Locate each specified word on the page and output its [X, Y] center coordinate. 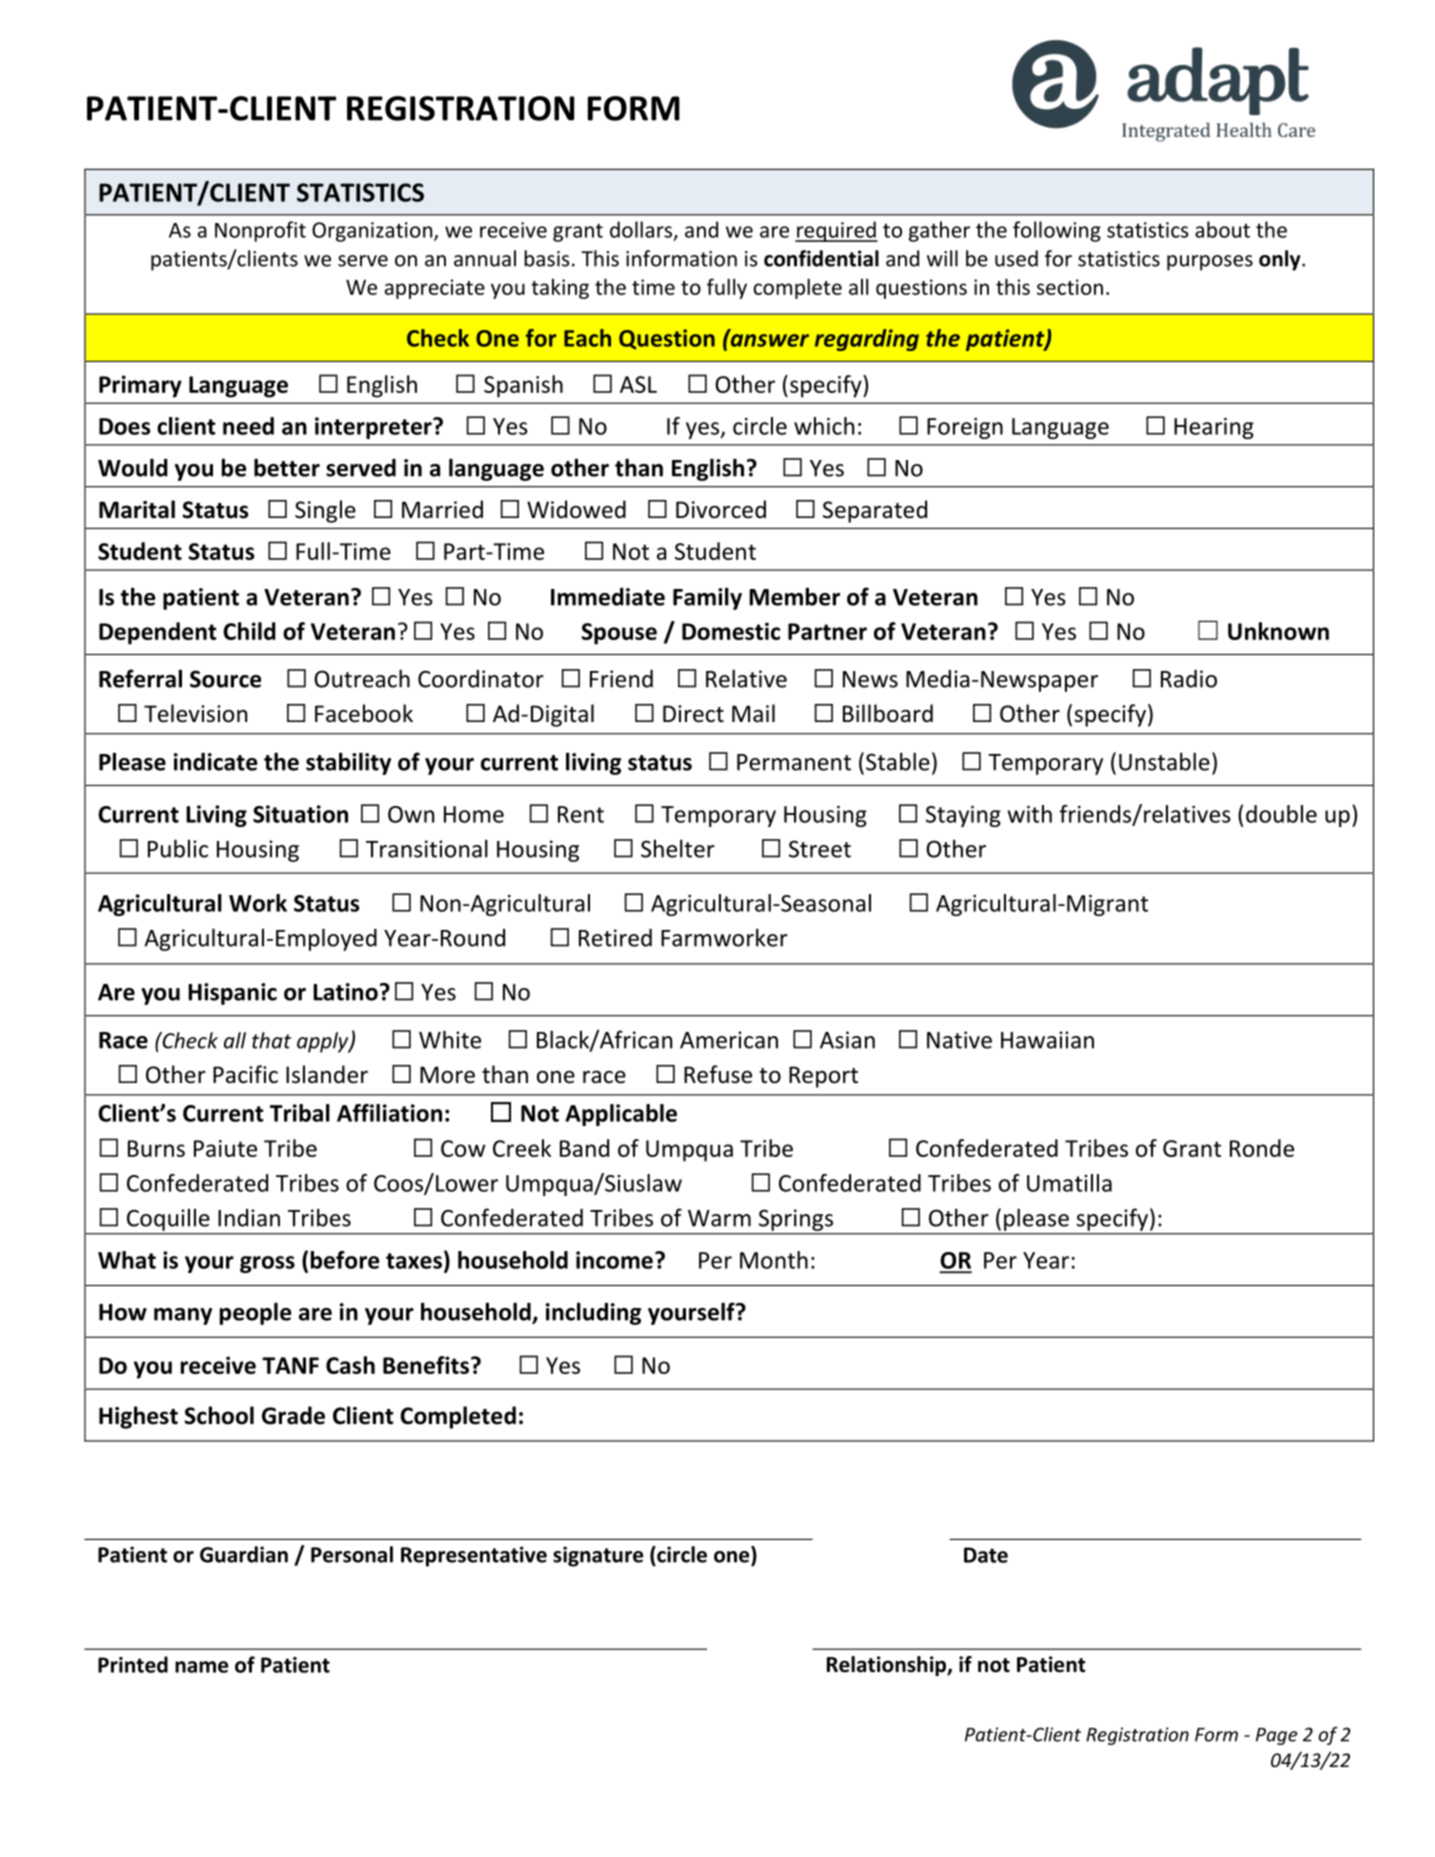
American [729, 1040]
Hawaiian [1047, 1040]
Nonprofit [260, 231]
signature [598, 1556]
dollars [642, 230]
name [201, 1667]
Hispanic [232, 994]
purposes [1210, 263]
